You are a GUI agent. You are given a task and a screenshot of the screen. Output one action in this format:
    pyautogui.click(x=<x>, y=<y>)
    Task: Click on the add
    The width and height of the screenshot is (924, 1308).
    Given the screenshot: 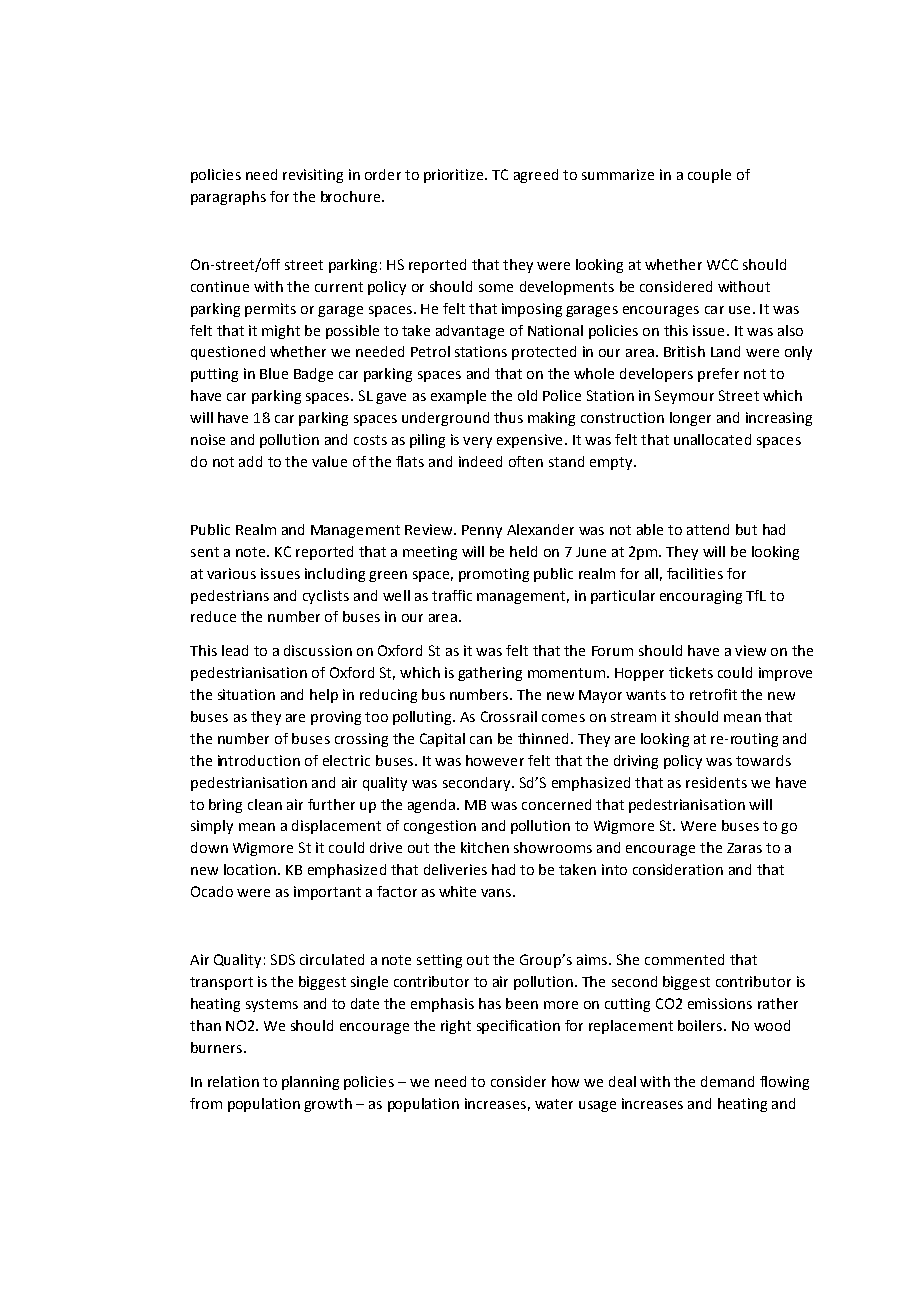 What is the action you would take?
    pyautogui.click(x=250, y=461)
